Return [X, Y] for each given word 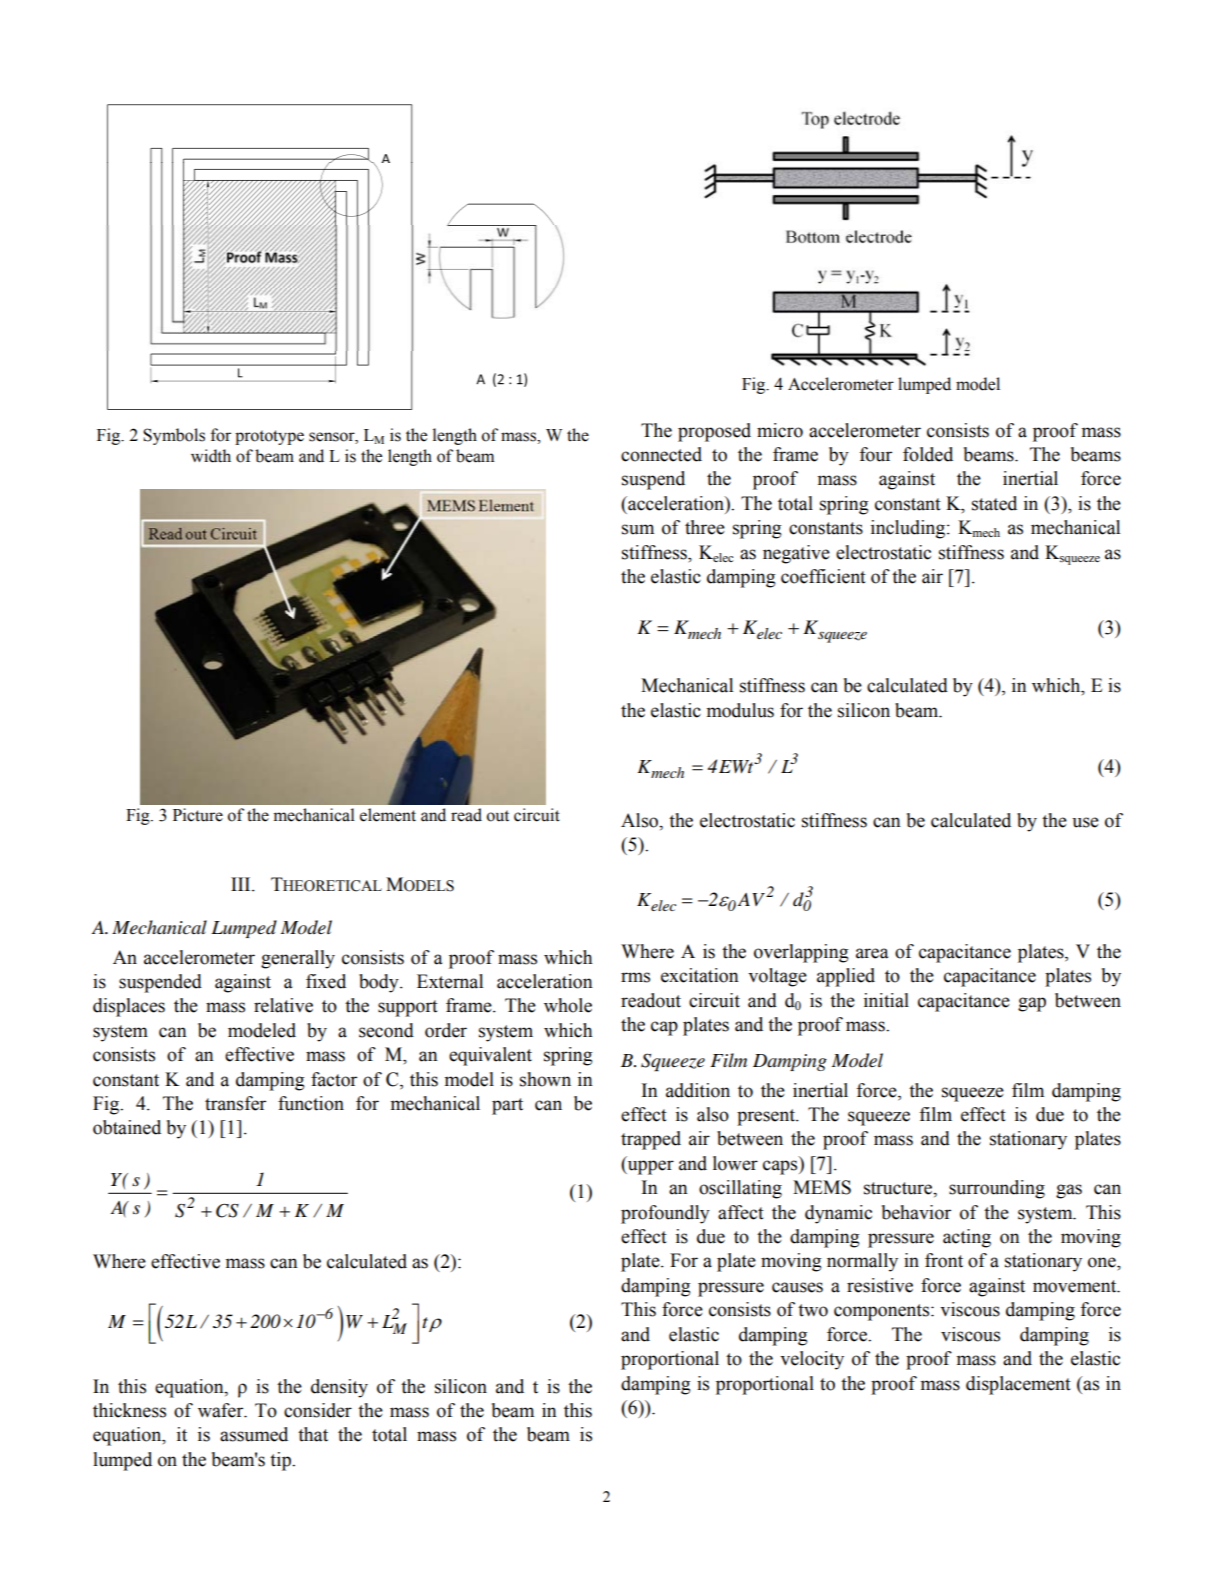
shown [545, 1079]
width [211, 456]
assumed [254, 1434]
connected [661, 454]
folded [928, 454]
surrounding [997, 1189]
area [872, 953]
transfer [235, 1103]
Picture [198, 815]
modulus [740, 710]
